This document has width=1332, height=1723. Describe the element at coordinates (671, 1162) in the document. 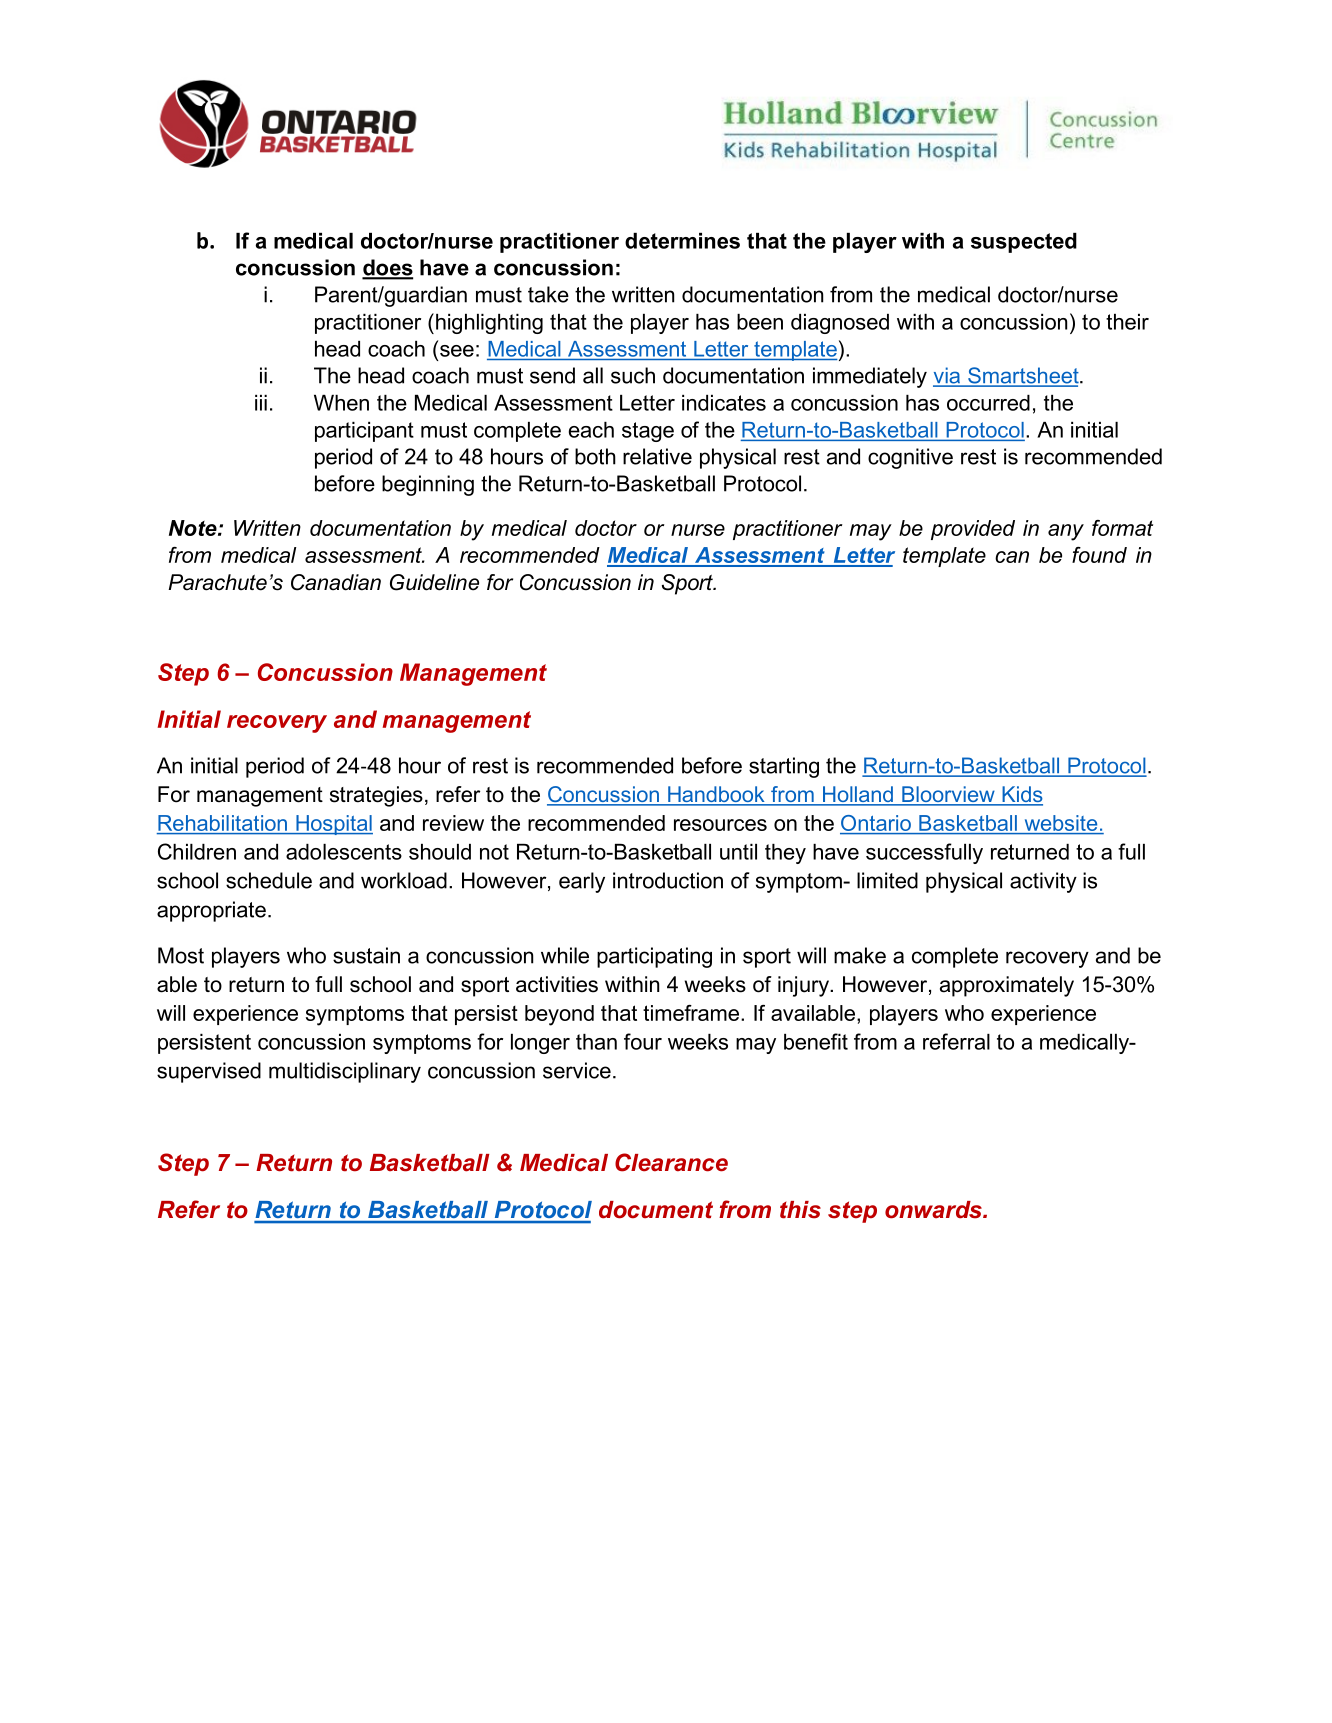

I see `Clearance` at that location.
